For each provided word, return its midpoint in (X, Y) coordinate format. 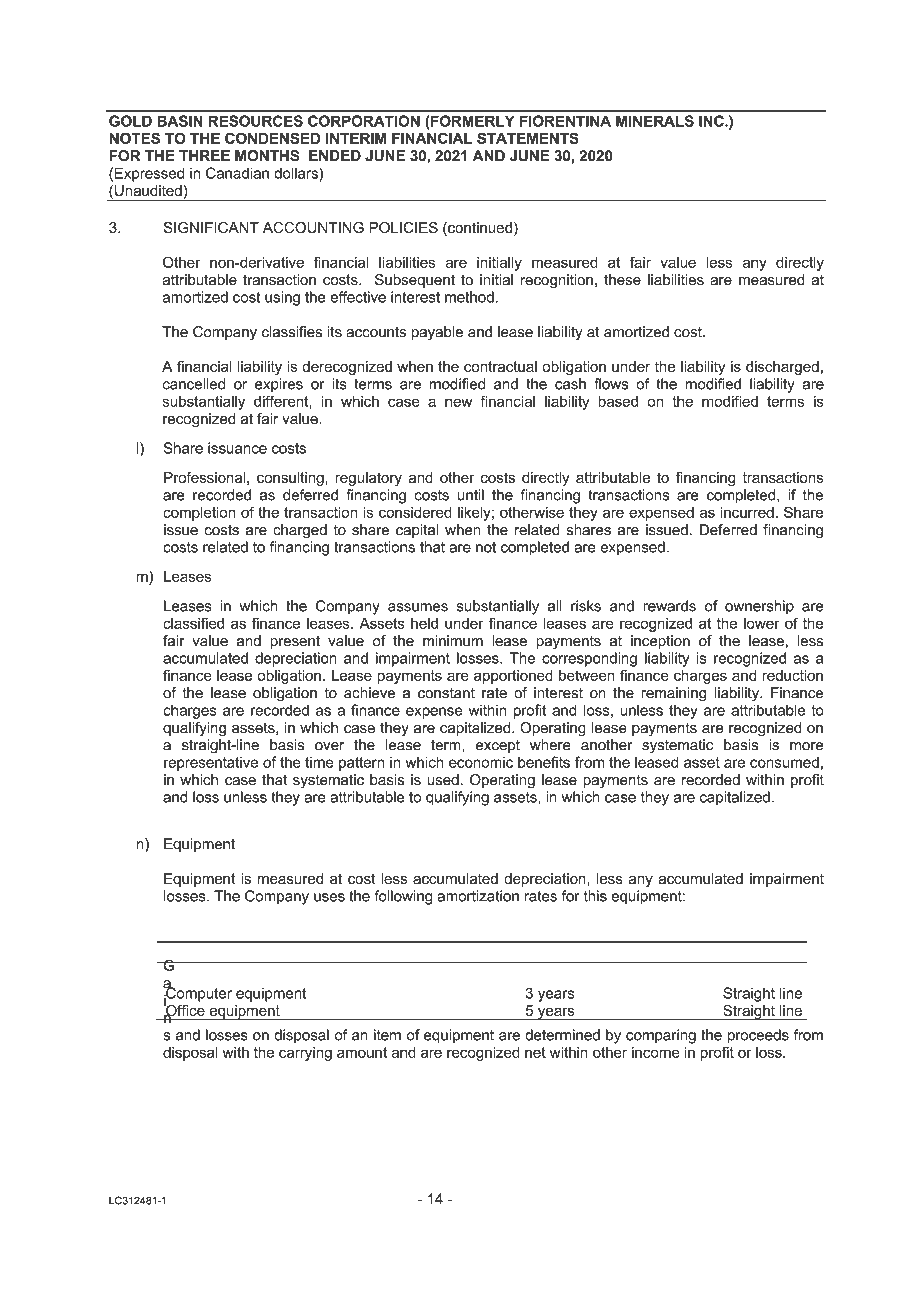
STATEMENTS (528, 138)
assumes (418, 607)
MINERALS (655, 121)
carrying (305, 1054)
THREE (204, 156)
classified (193, 623)
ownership (759, 607)
